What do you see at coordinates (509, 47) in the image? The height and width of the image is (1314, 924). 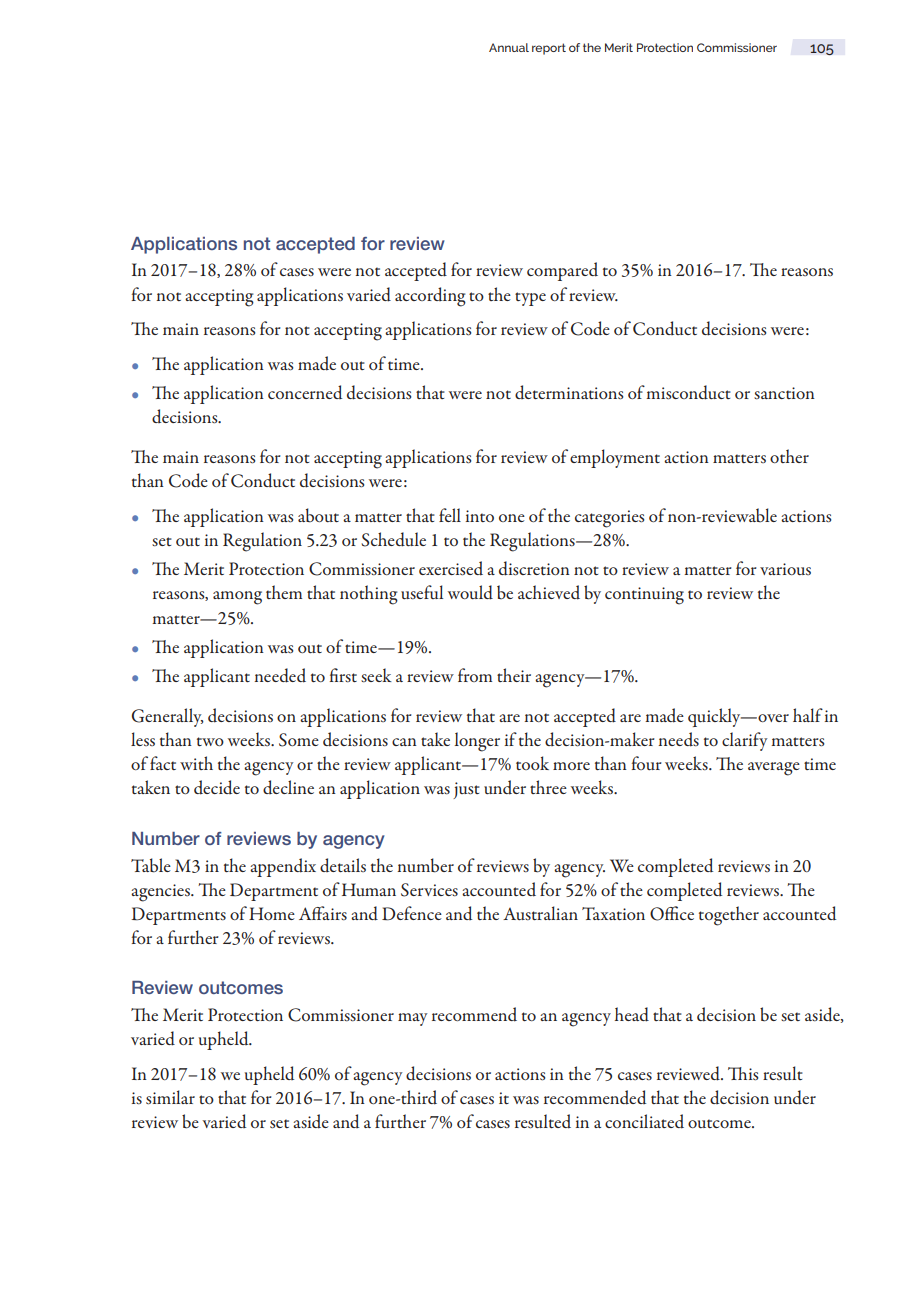 I see `Annual` at bounding box center [509, 47].
